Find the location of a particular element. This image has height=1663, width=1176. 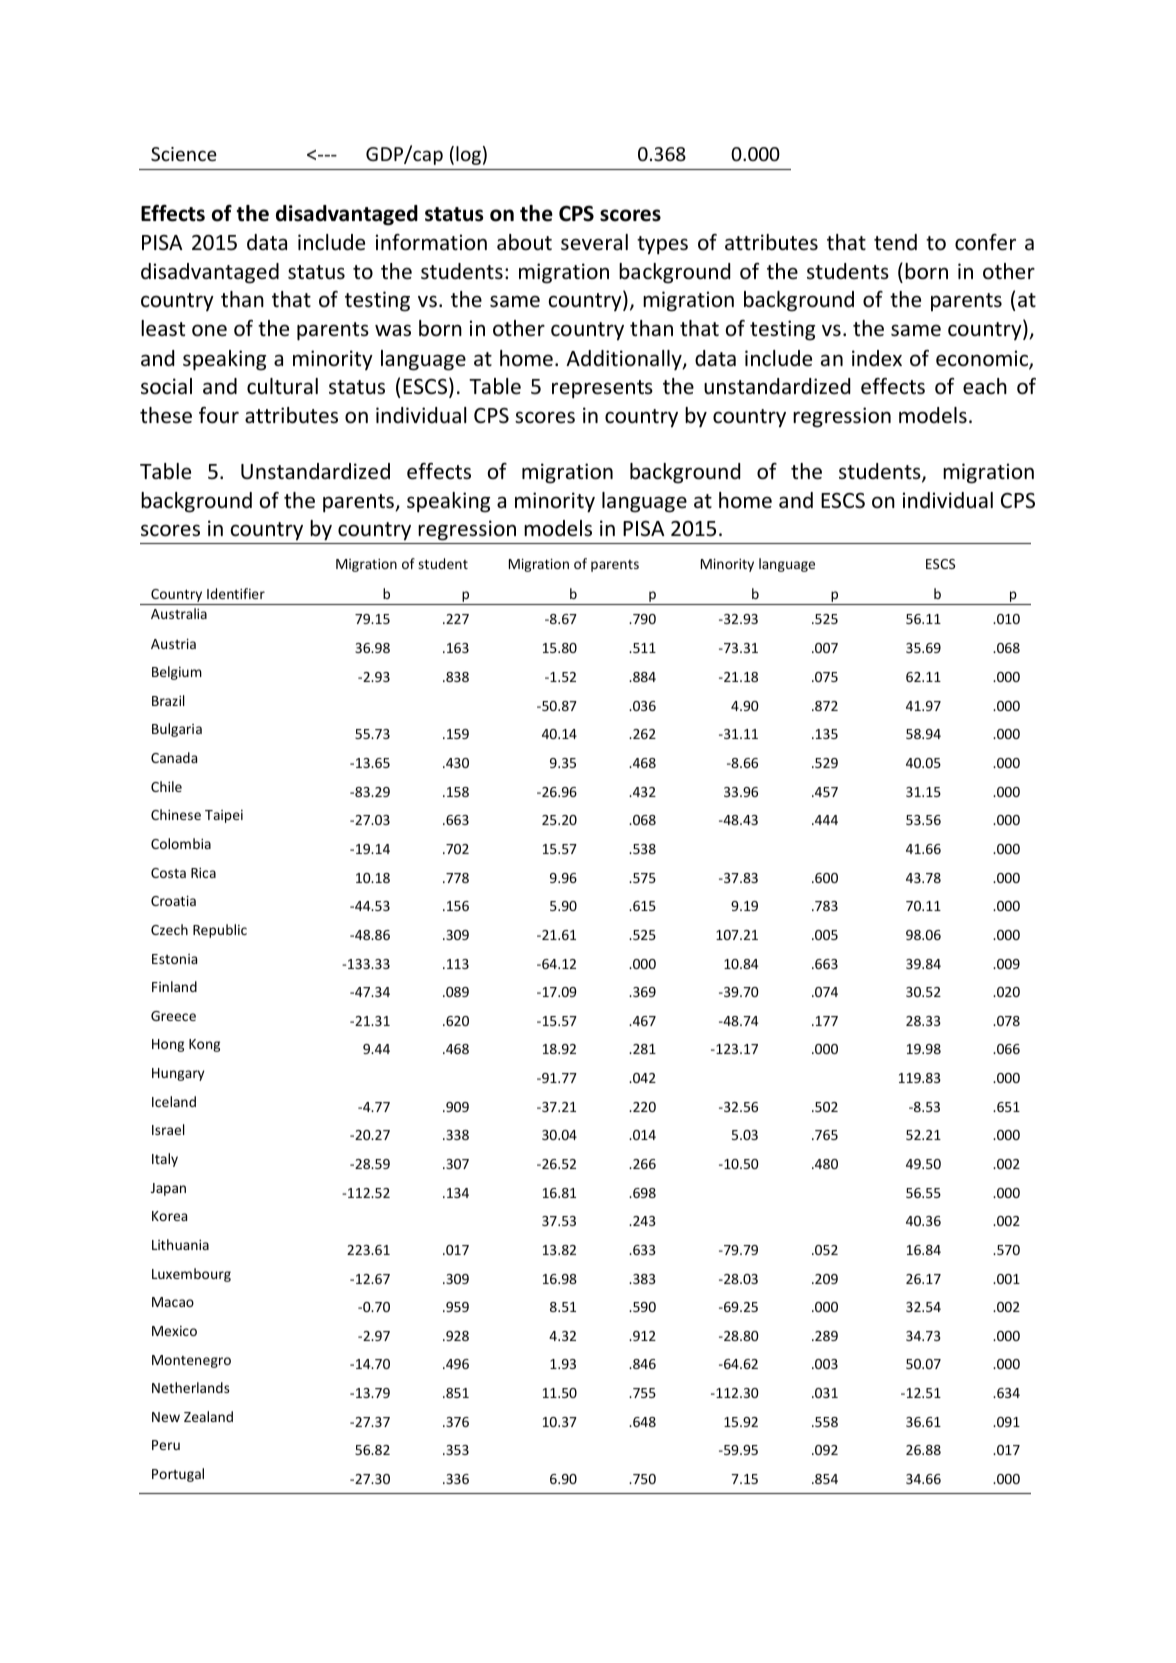

Science is located at coordinates (184, 154).
